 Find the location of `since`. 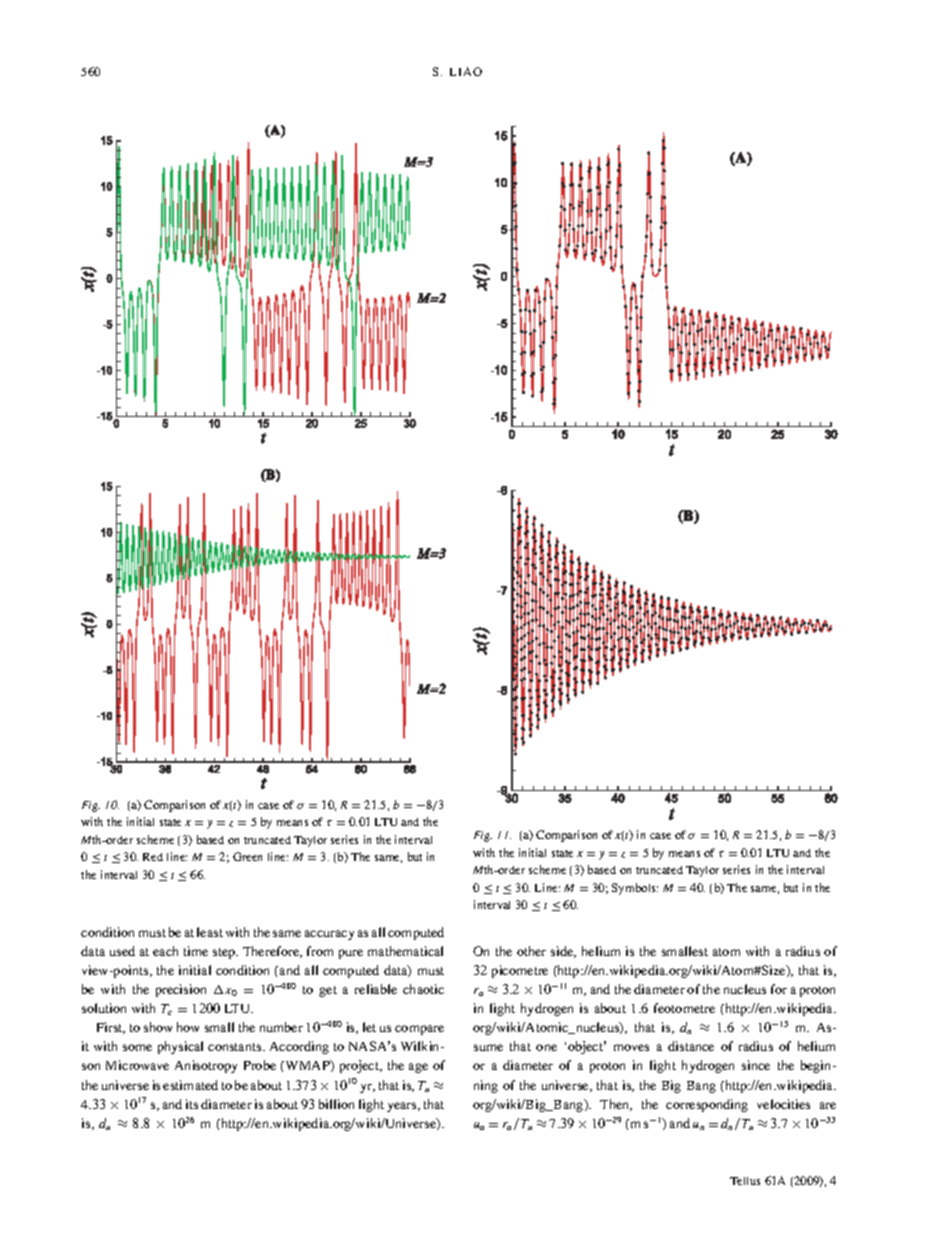

since is located at coordinates (756, 1065).
